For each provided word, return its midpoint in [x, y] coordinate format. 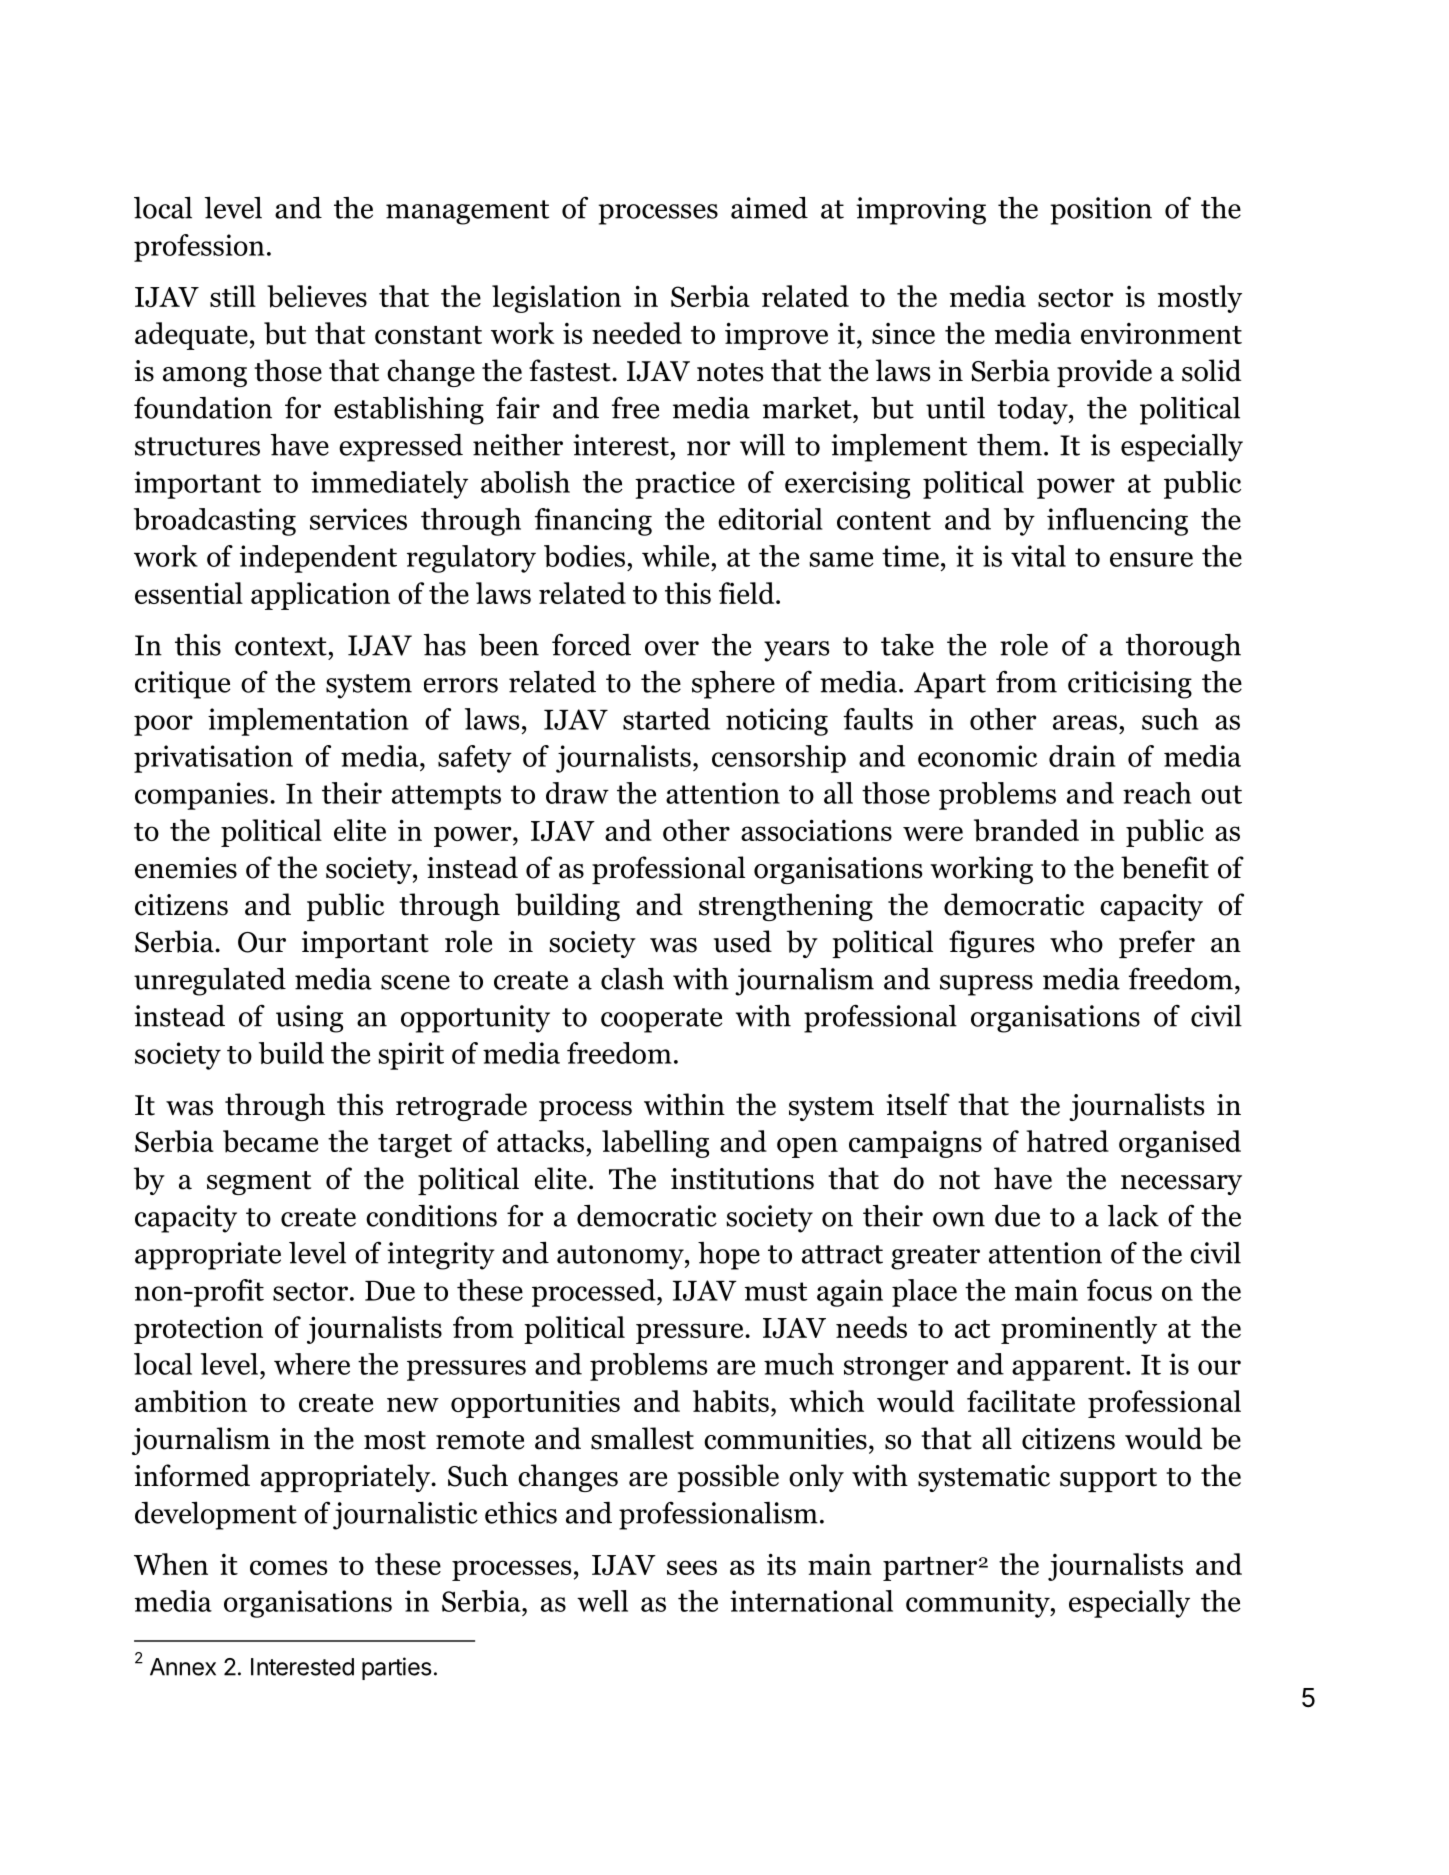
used [743, 941]
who [1076, 941]
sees [692, 1567]
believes [317, 296]
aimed [769, 208]
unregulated [210, 982]
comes [288, 1567]
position [1101, 211]
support [1108, 1480]
